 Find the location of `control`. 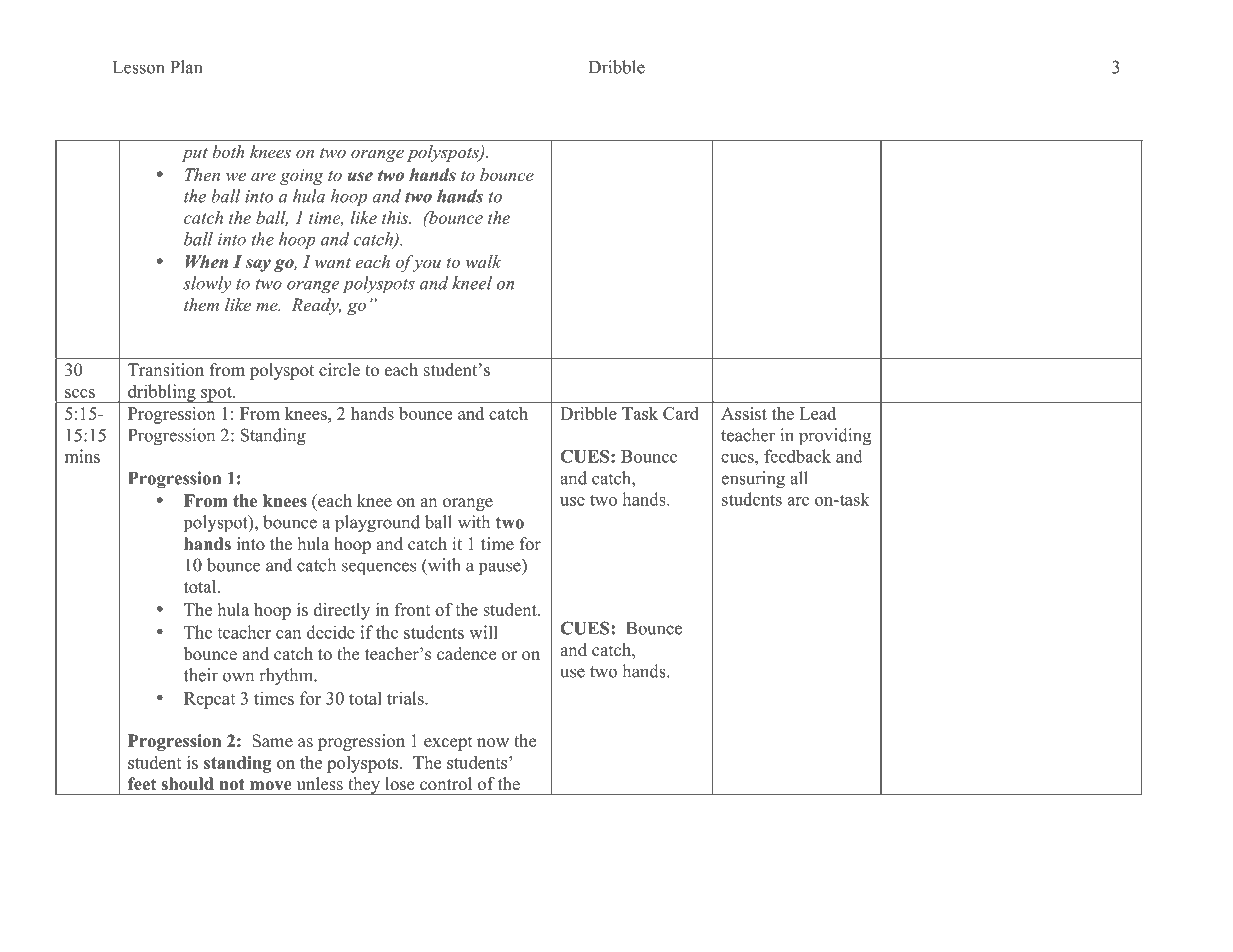

control is located at coordinates (446, 784).
